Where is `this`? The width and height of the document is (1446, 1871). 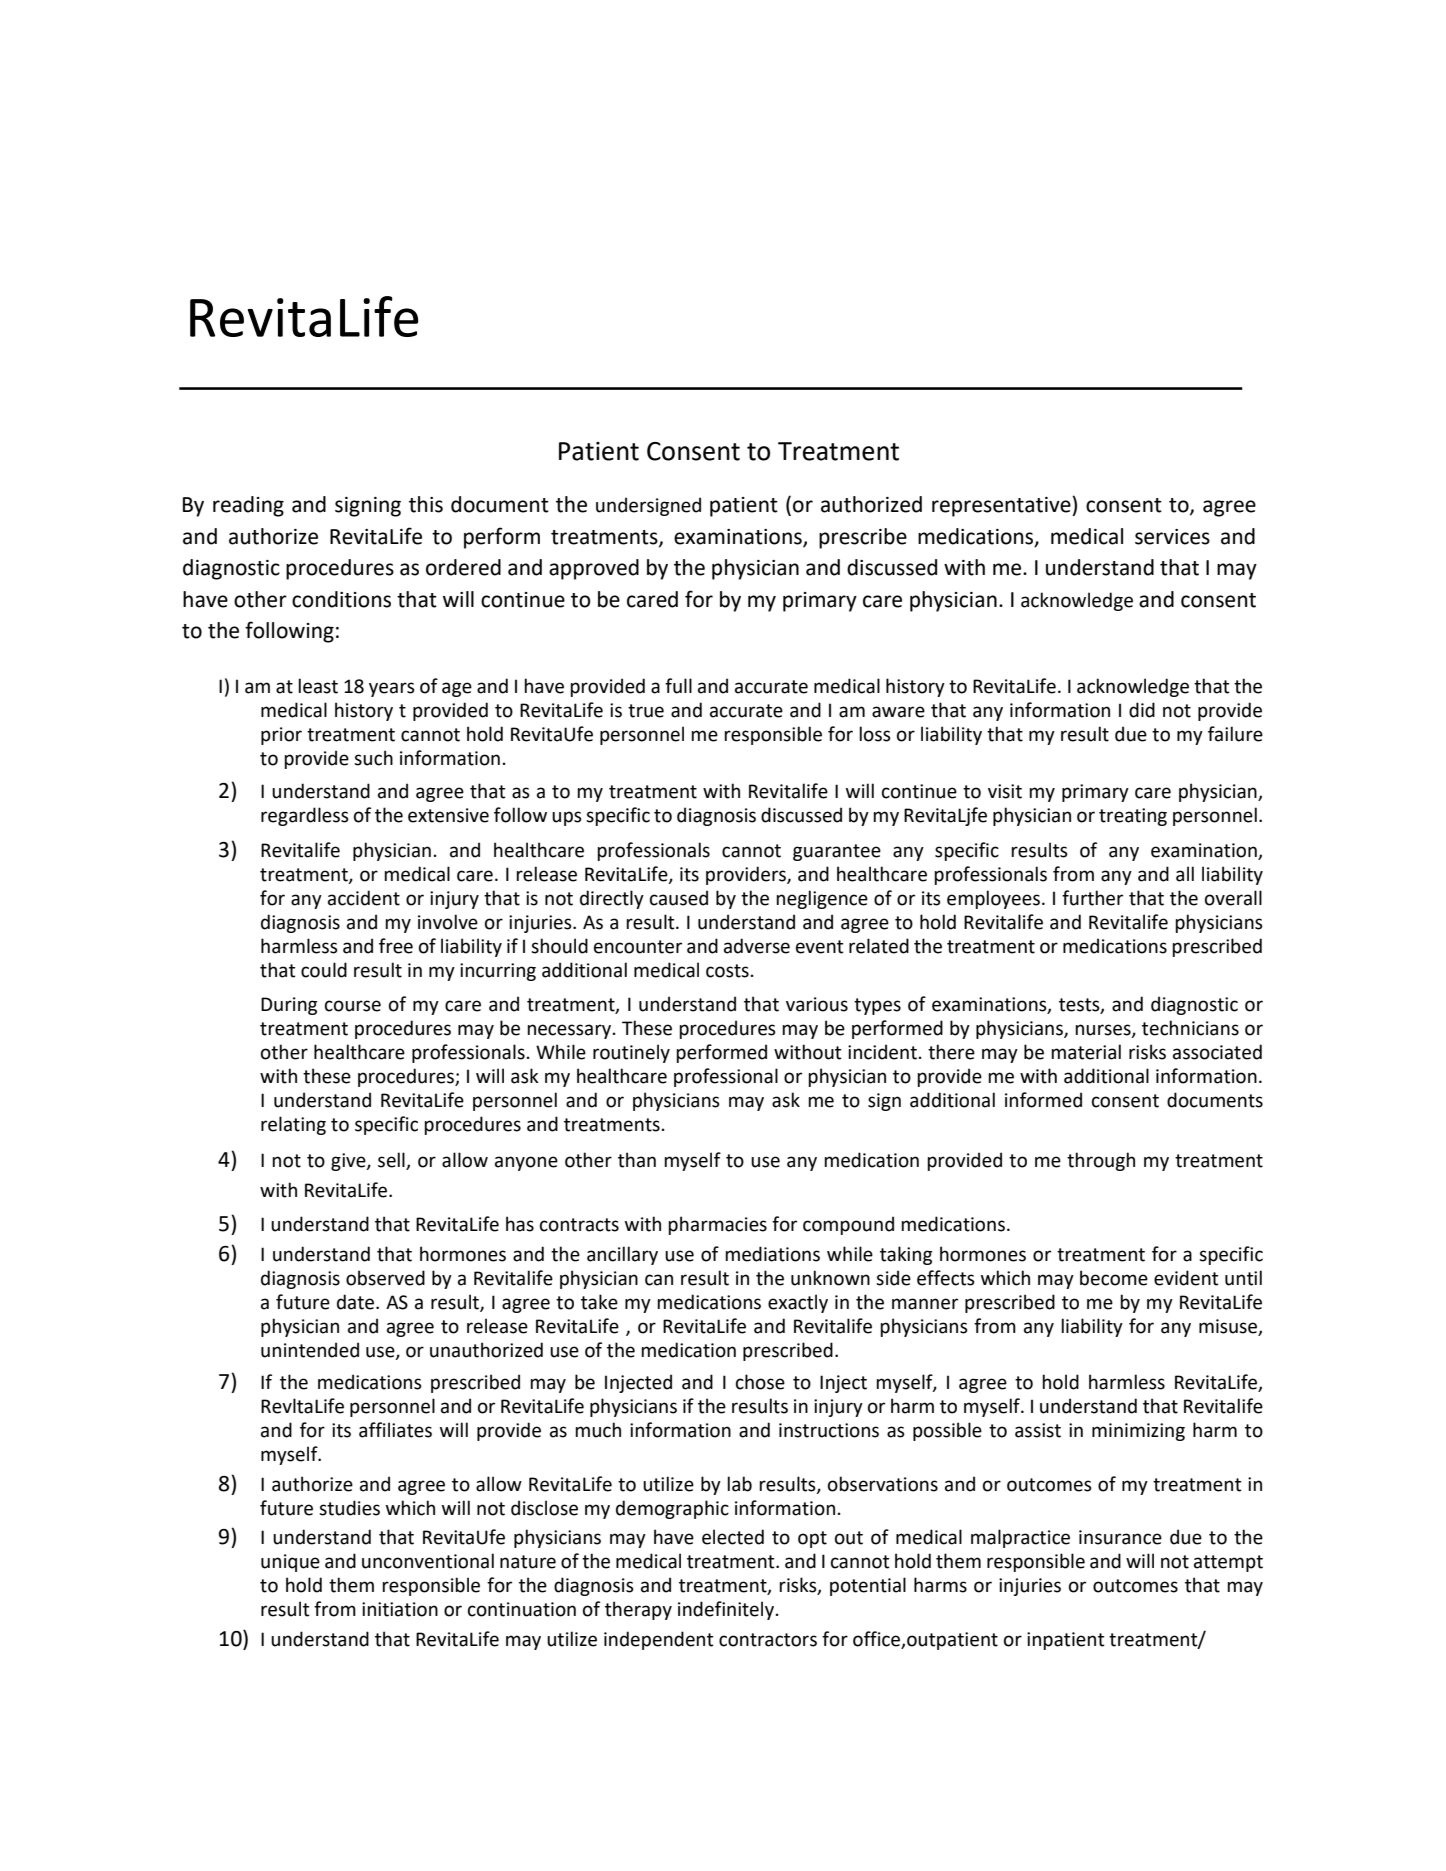
this is located at coordinates (426, 504).
